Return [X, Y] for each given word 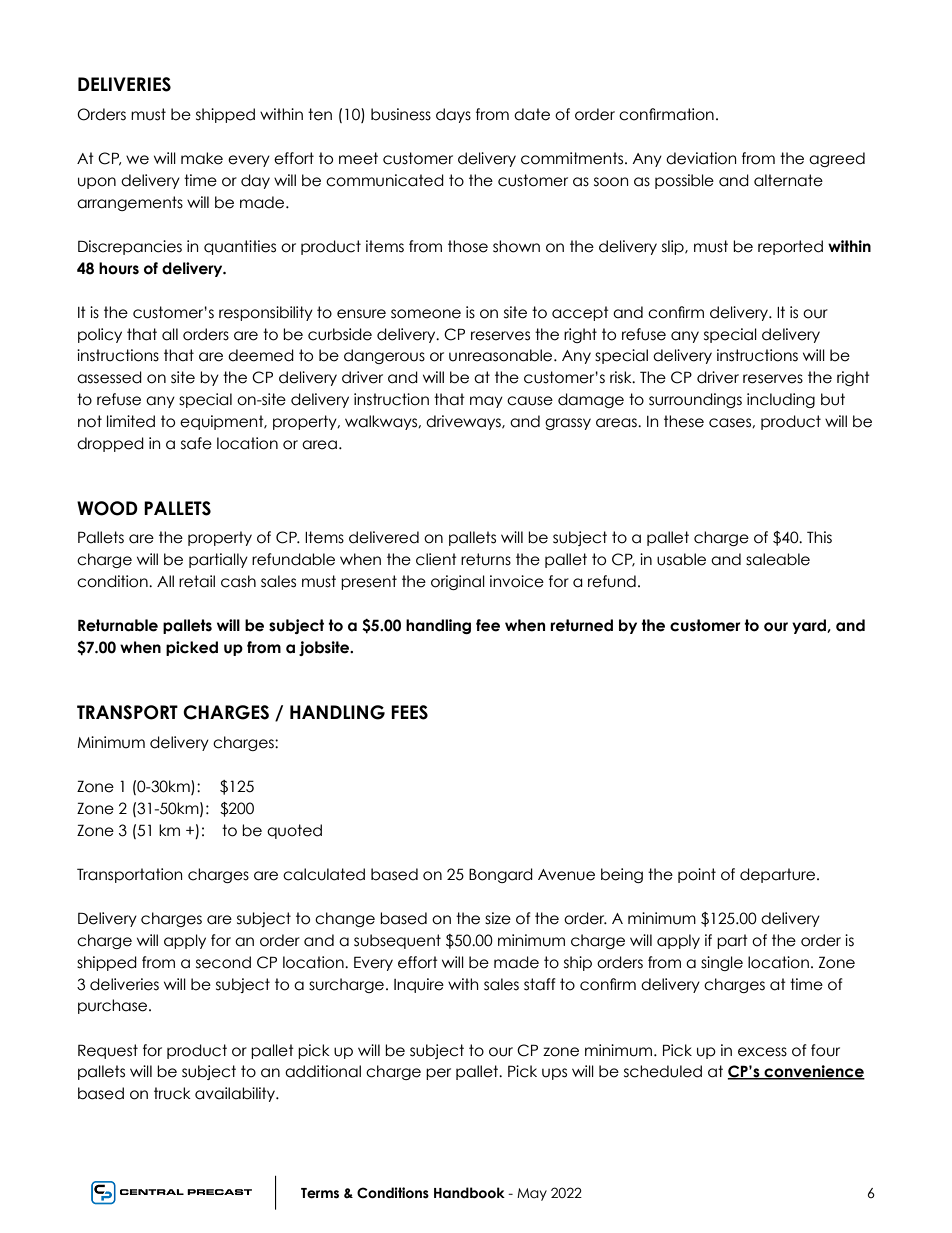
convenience [813, 1072]
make [202, 158]
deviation [701, 158]
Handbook [469, 1193]
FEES [409, 712]
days [453, 115]
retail [197, 581]
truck [172, 1093]
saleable [778, 559]
